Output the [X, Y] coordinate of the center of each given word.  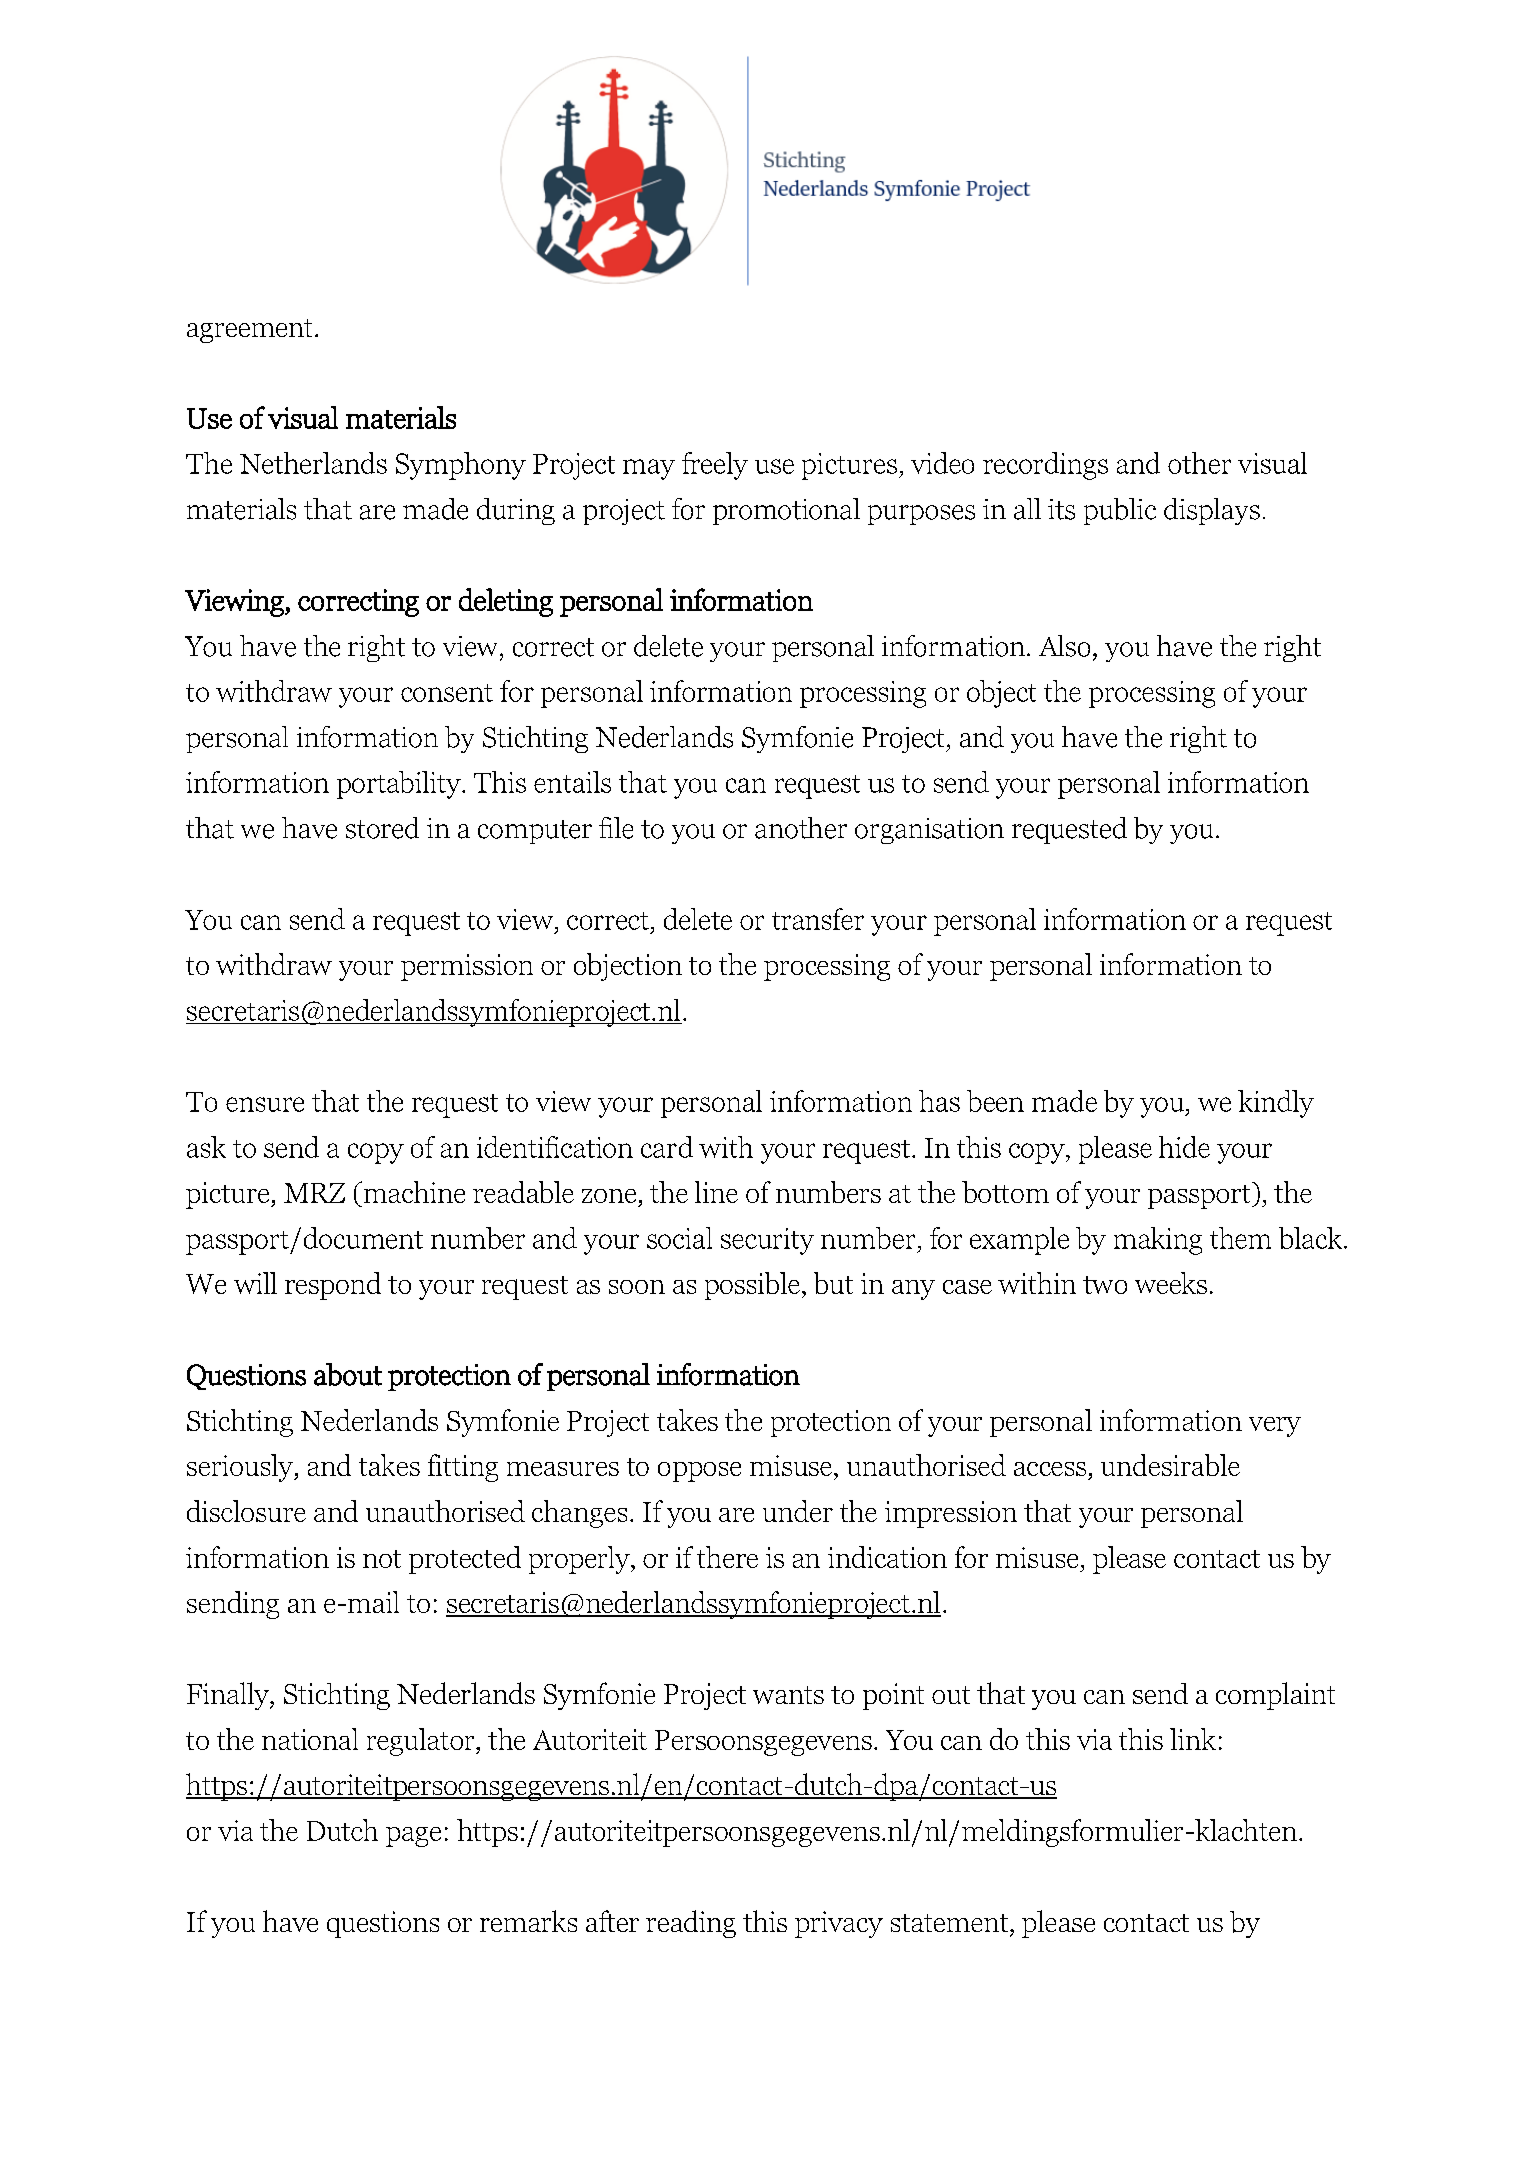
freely [715, 466]
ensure [265, 1104]
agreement [249, 331]
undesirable [1170, 1465]
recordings [1045, 466]
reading [691, 1924]
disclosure [246, 1511]
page [413, 1837]
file [616, 828]
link [1193, 1739]
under [798, 1511]
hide [1184, 1147]
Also [1064, 646]
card [667, 1147]
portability [400, 785]
